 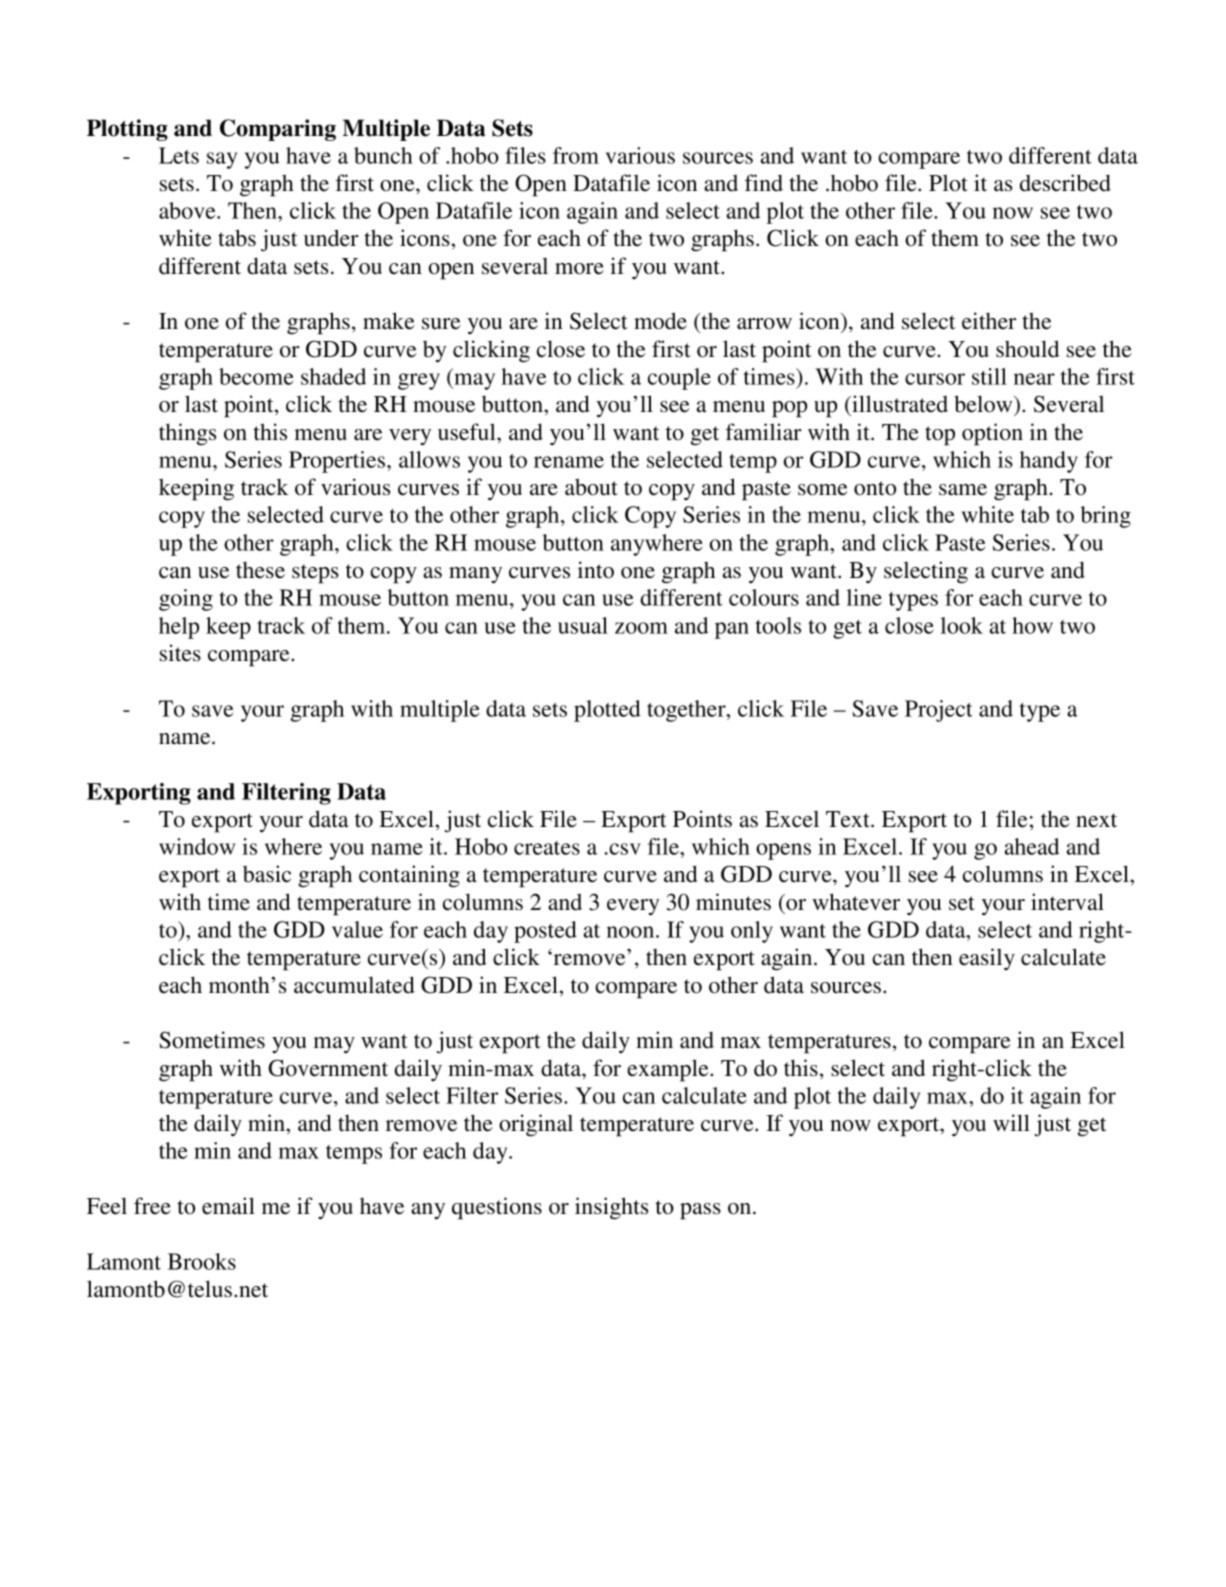 I want to click on from, so click(x=576, y=155).
